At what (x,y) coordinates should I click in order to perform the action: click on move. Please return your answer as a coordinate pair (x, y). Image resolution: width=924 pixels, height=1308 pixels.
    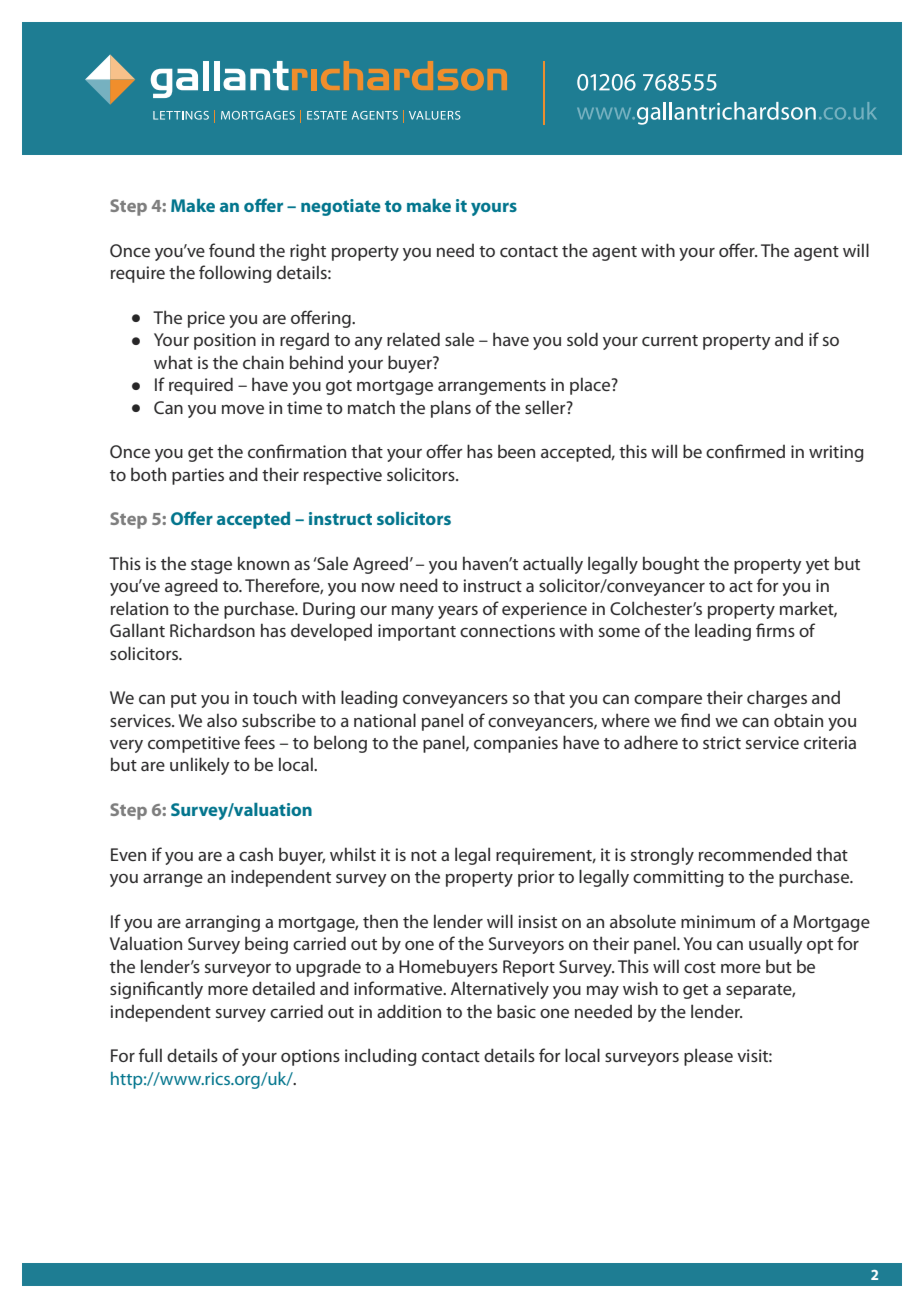
    Looking at the image, I should click on (243, 409).
